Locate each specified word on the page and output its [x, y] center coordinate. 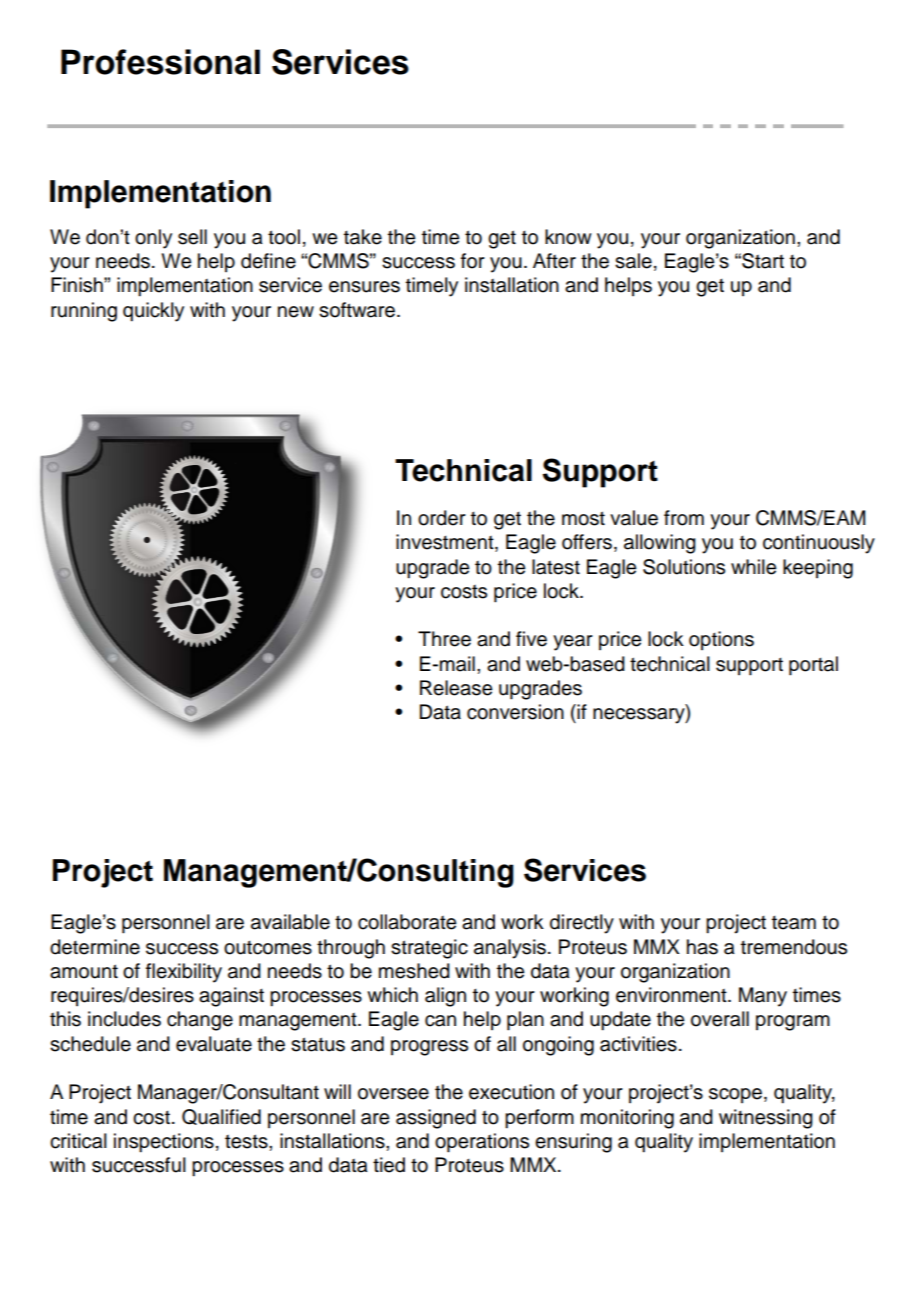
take [363, 237]
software [358, 310]
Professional [160, 62]
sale [633, 261]
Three [444, 639]
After [554, 261]
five [531, 639]
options [721, 640]
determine [95, 947]
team [794, 923]
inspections [164, 1143]
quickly [153, 312]
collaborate [407, 922]
